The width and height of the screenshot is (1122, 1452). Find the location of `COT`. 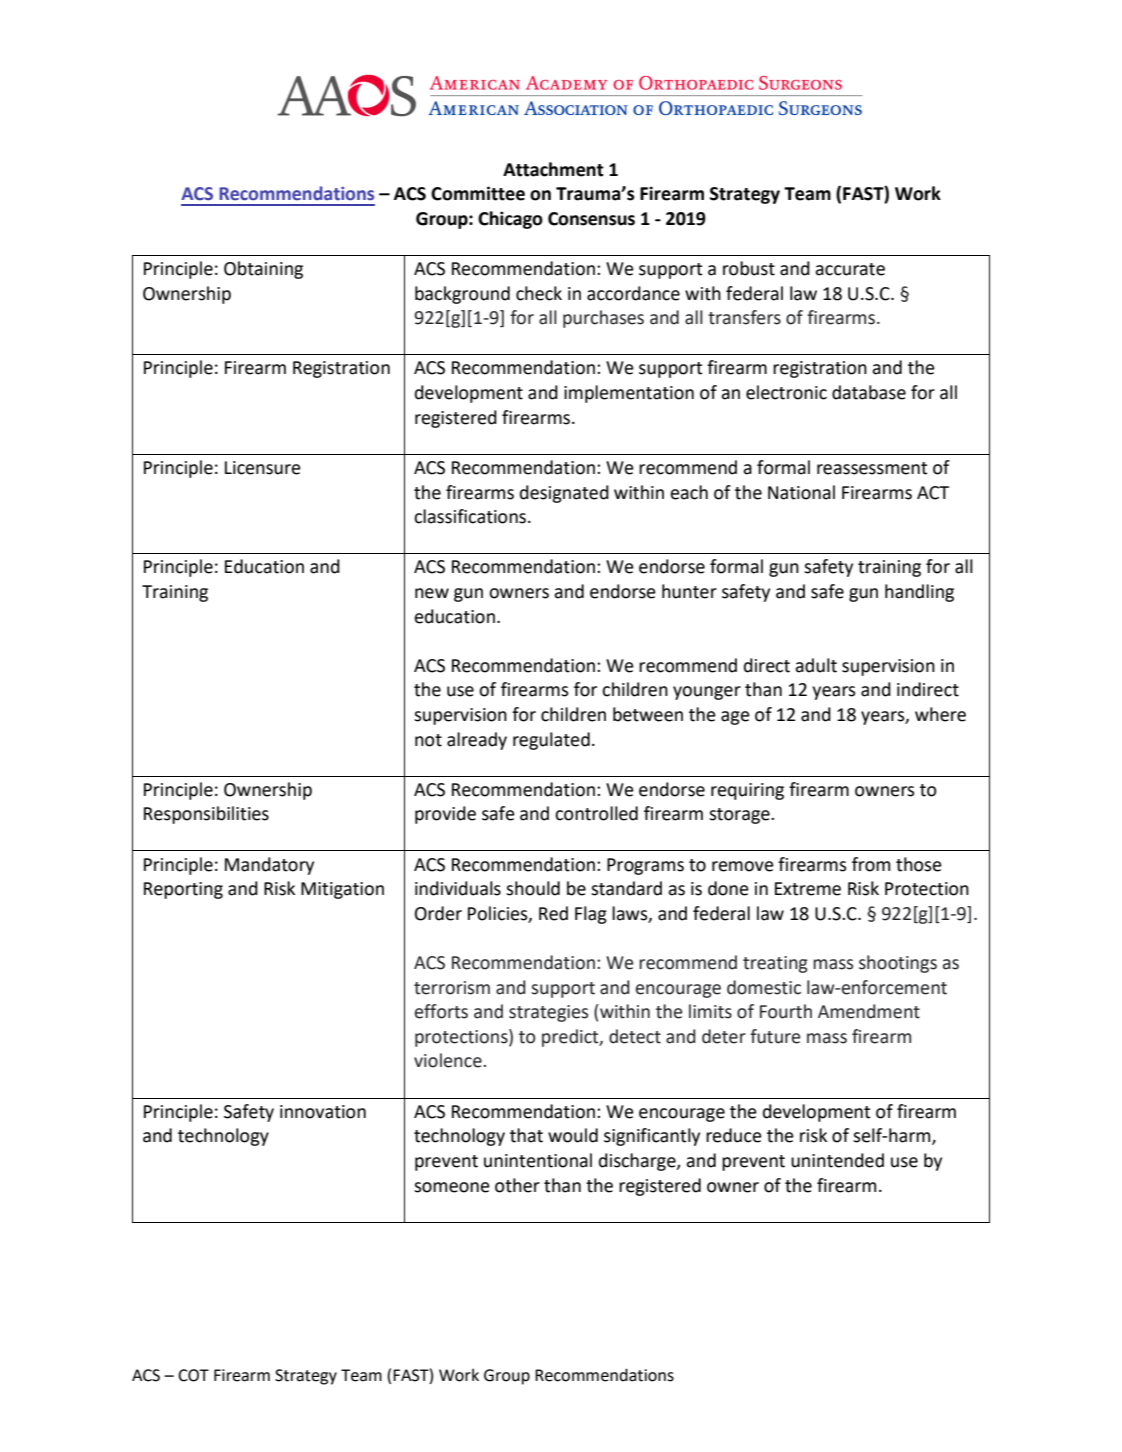

COT is located at coordinates (193, 1375).
